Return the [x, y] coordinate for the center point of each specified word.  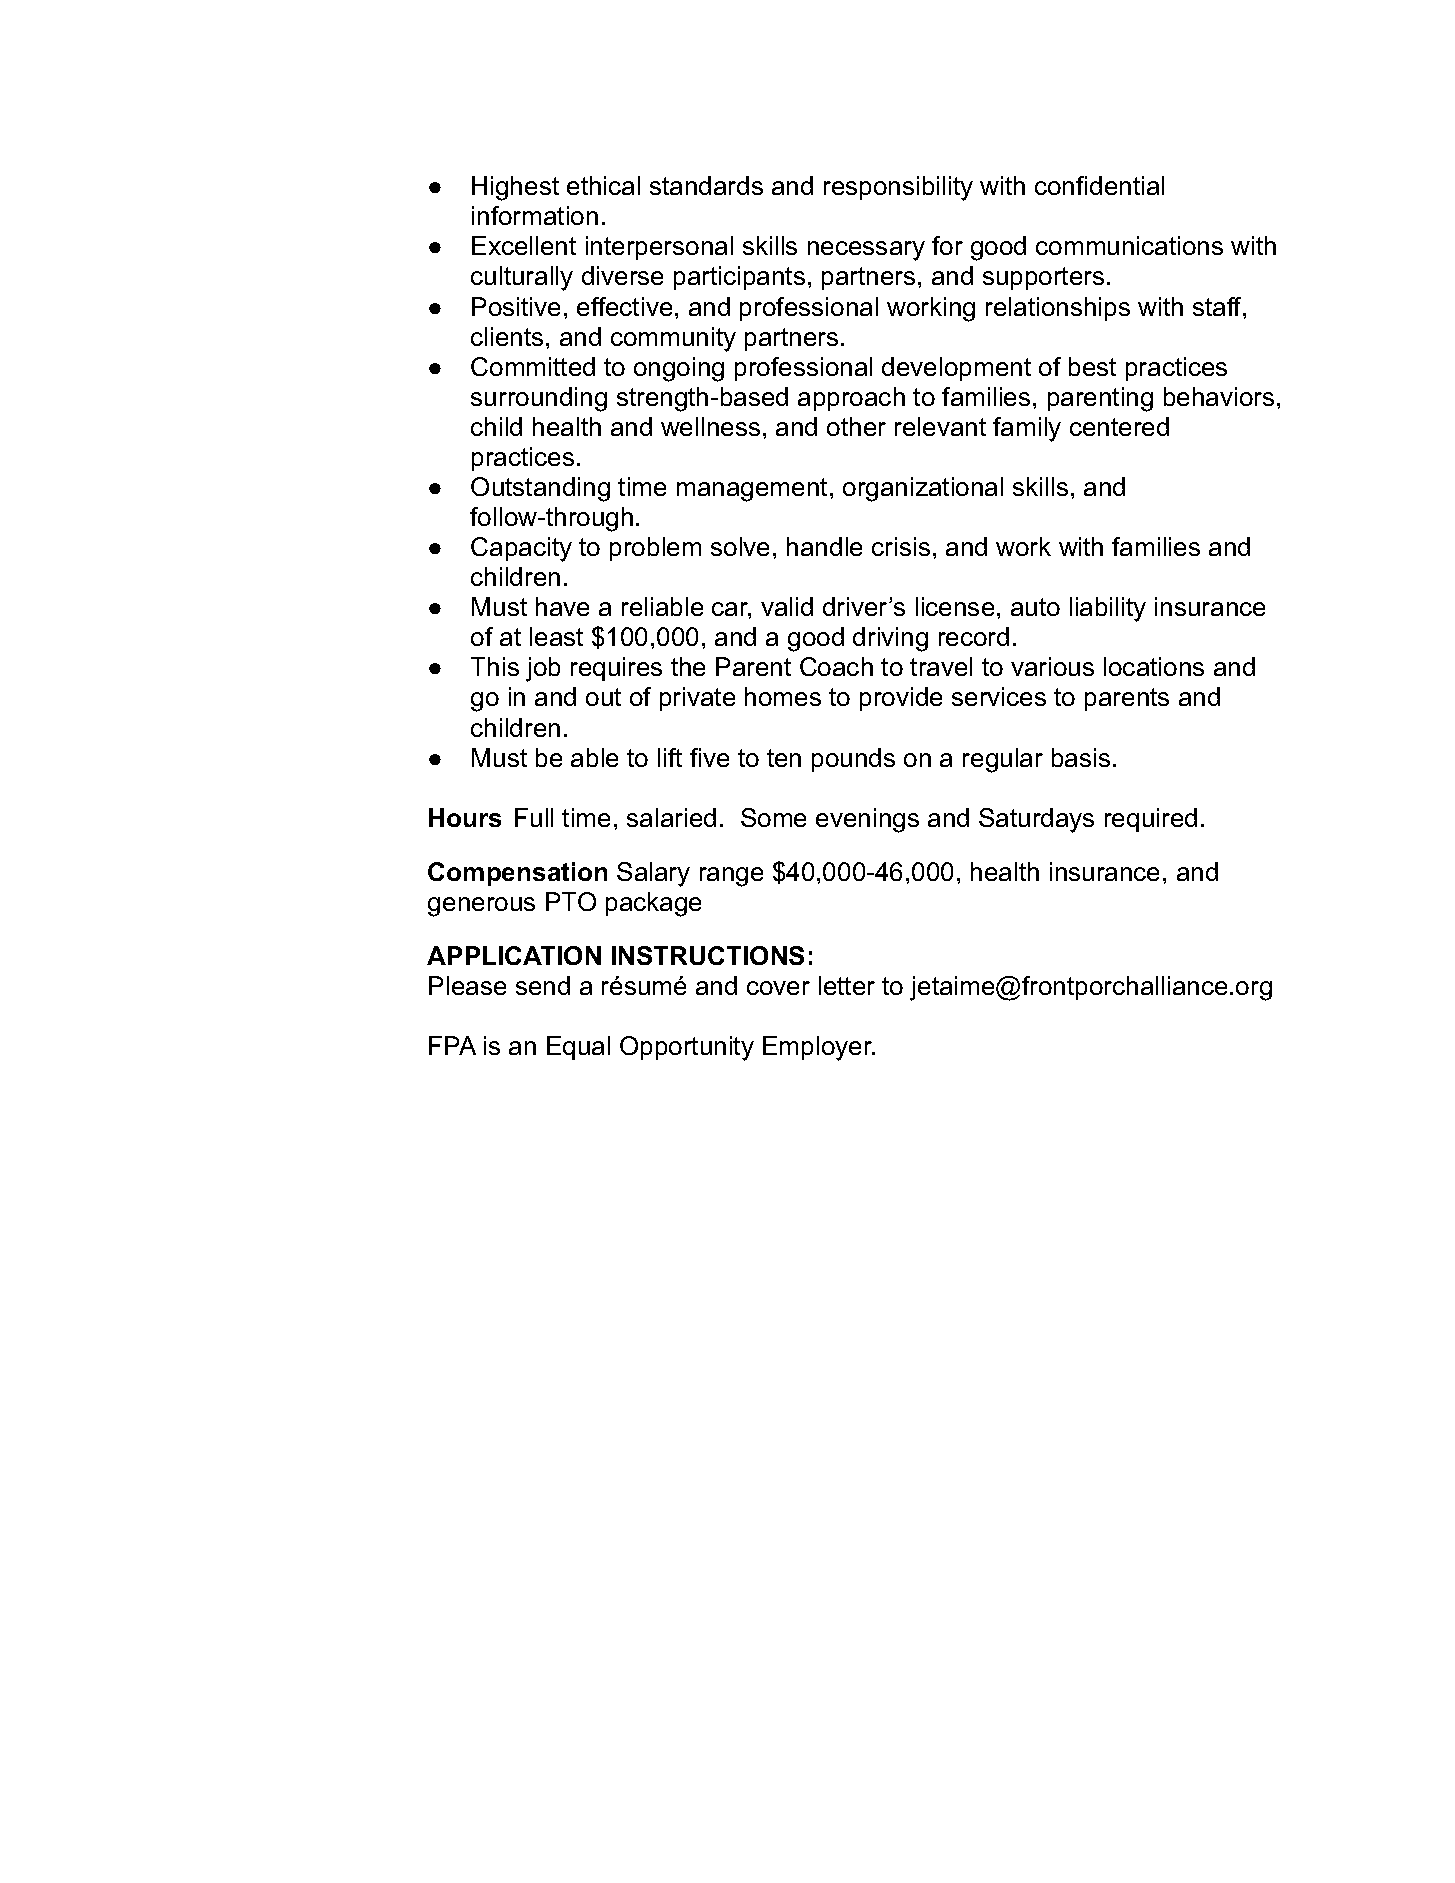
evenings [867, 820]
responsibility [898, 188]
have [562, 606]
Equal [578, 1048]
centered [1119, 426]
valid [787, 606]
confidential [1099, 185]
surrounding [539, 399]
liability [1108, 609]
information [535, 215]
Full [534, 817]
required [1151, 820]
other [856, 426]
